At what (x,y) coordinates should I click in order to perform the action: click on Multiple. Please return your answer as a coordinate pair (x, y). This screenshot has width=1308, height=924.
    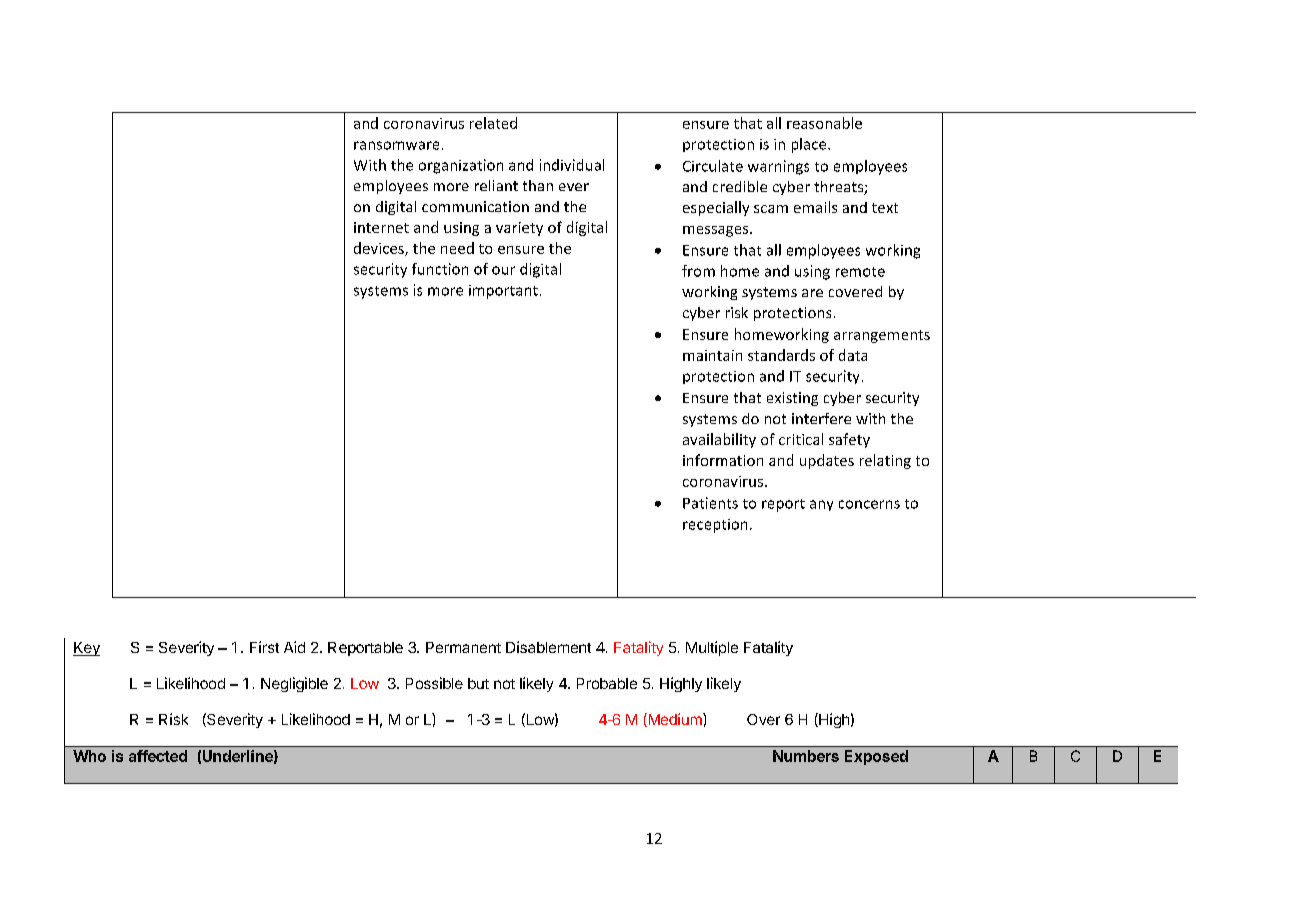
    Looking at the image, I should click on (712, 648).
